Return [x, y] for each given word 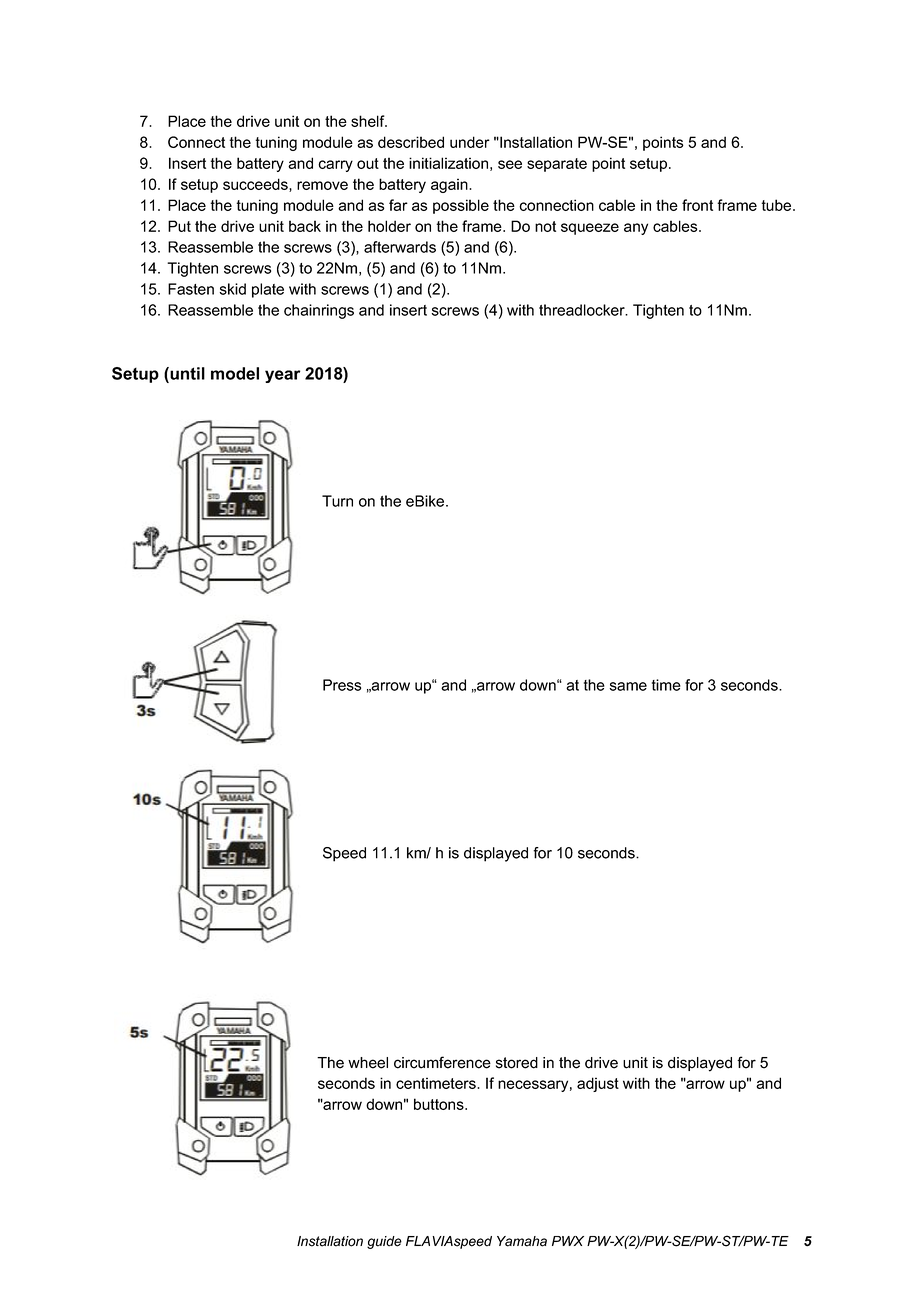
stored [517, 1063]
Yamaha [522, 1241]
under [470, 142]
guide [384, 1242]
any [636, 229]
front [697, 205]
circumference [442, 1062]
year [282, 376]
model [235, 373]
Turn [337, 501]
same [628, 686]
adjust [598, 1084]
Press [342, 685]
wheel [368, 1063]
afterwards [400, 247]
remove [322, 185]
